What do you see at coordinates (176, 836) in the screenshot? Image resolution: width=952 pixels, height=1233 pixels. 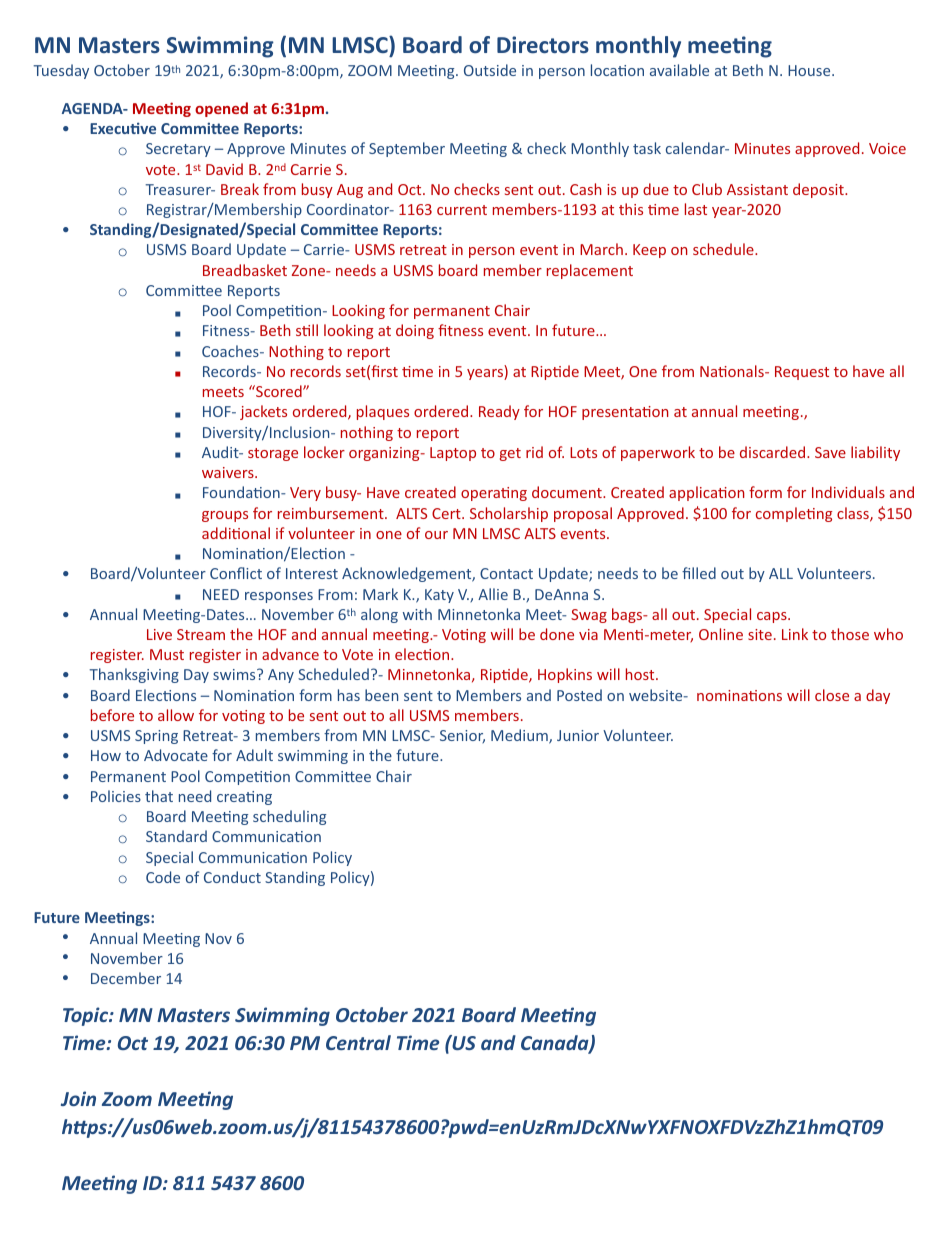 I see `Standard` at bounding box center [176, 836].
